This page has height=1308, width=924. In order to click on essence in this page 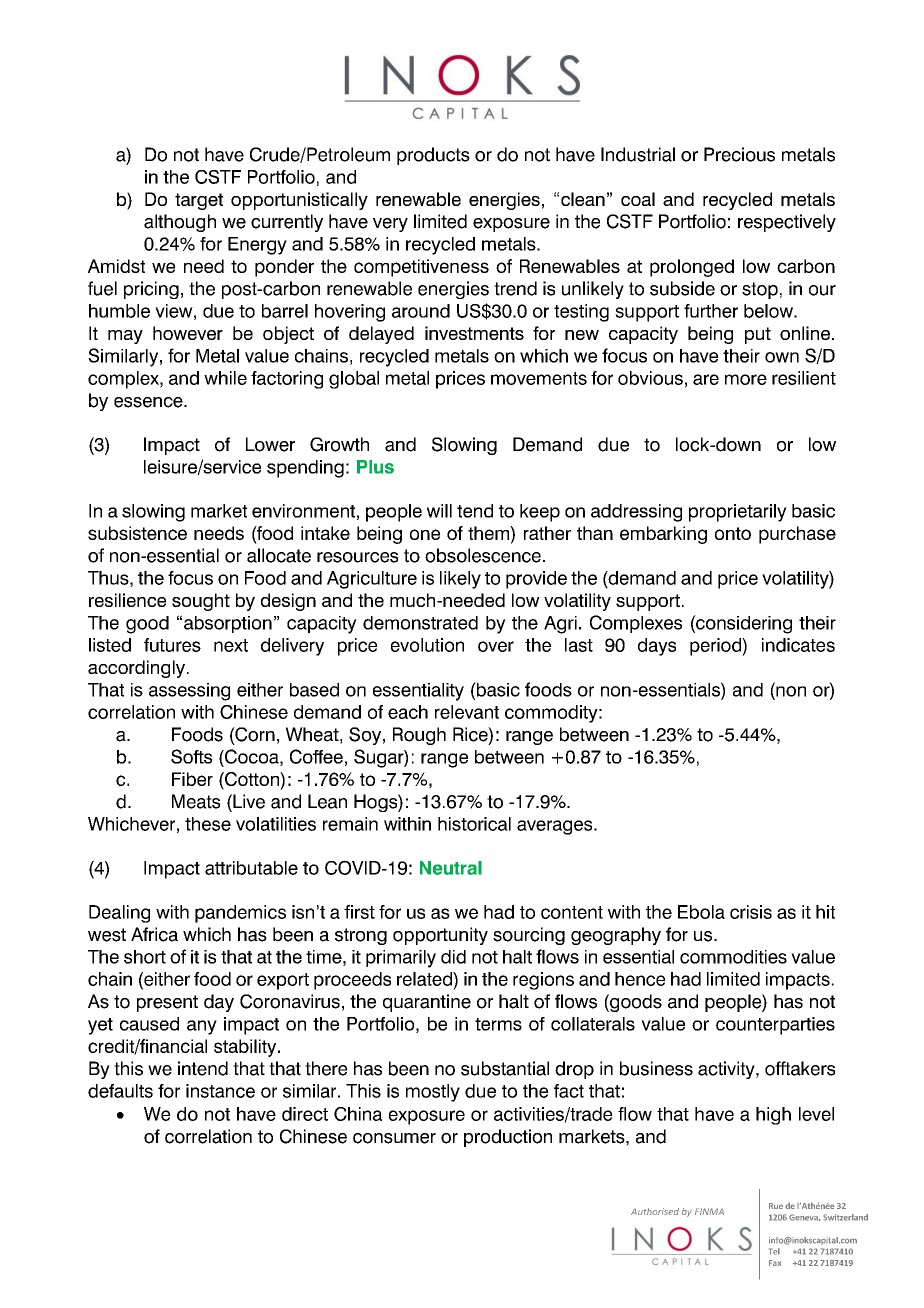, I will do `click(149, 402)`.
